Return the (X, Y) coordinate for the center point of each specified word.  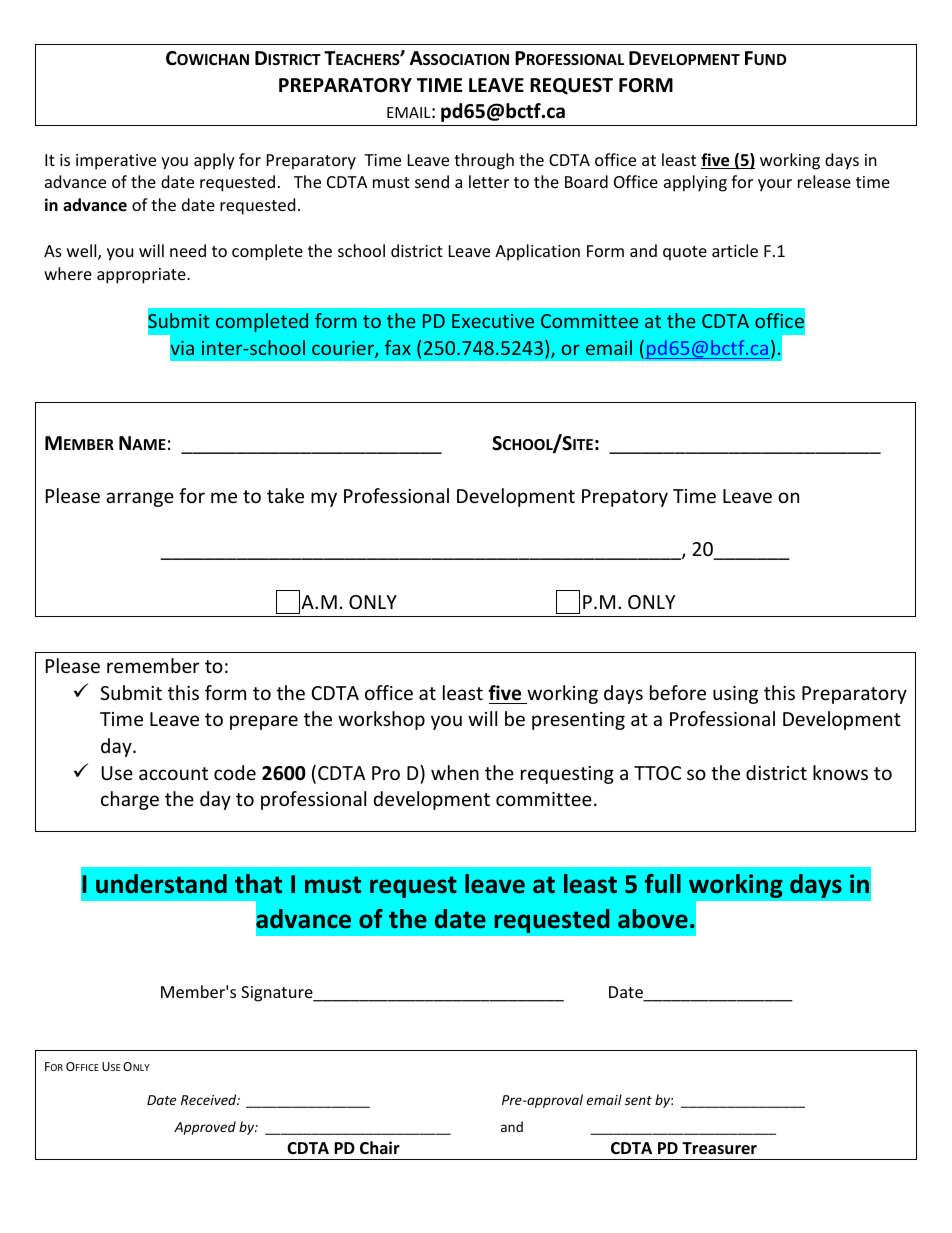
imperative (116, 162)
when (455, 772)
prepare (264, 722)
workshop (381, 720)
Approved (205, 1128)
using (735, 695)
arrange (140, 499)
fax (398, 347)
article (735, 250)
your (775, 185)
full (663, 884)
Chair (380, 1147)
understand (161, 884)
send (432, 181)
